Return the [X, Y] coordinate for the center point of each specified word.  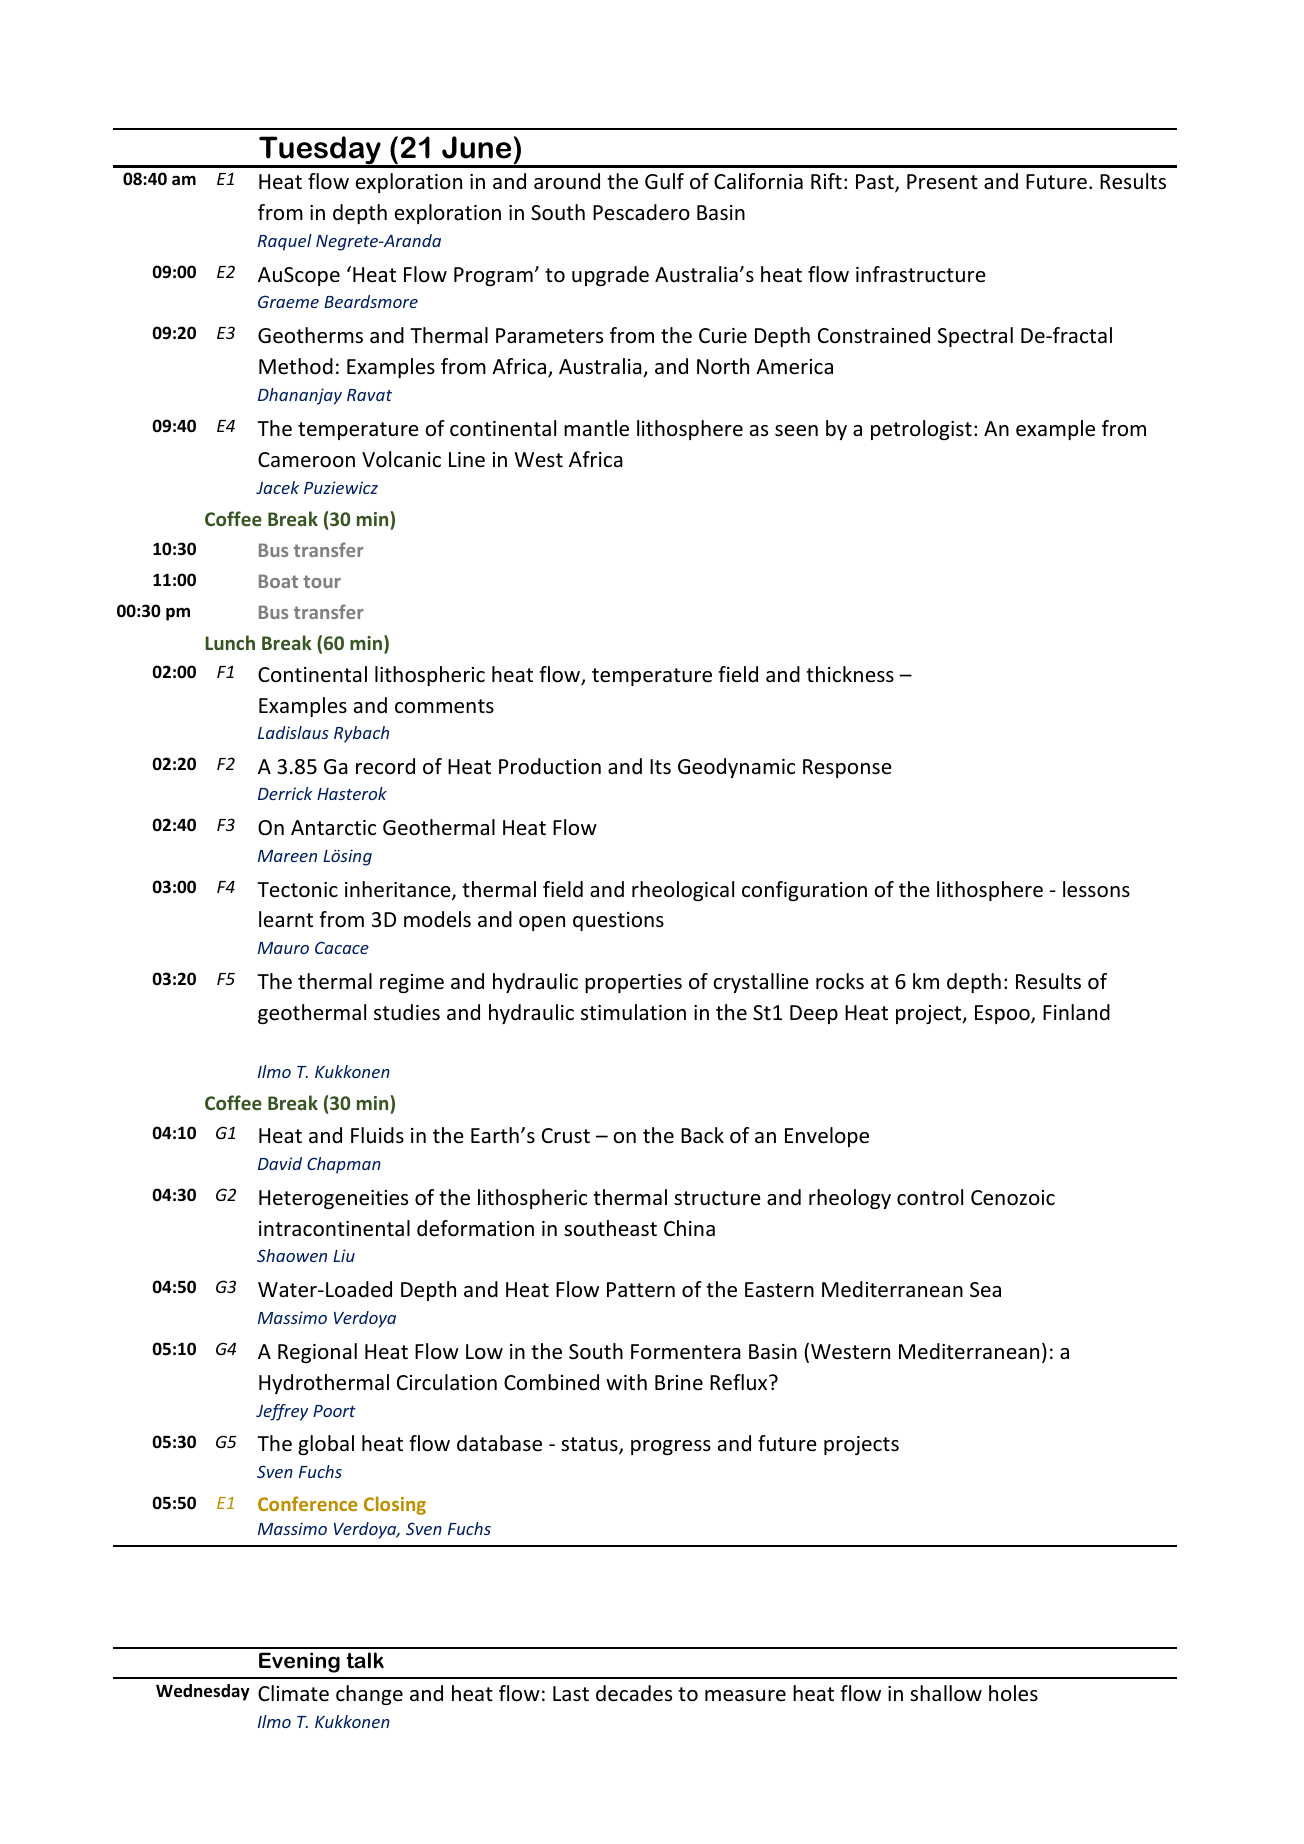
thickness [850, 674]
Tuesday [320, 151]
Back [702, 1135]
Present [942, 182]
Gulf [664, 181]
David [280, 1163]
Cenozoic [1013, 1198]
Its [660, 767]
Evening [299, 1662]
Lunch [230, 642]
